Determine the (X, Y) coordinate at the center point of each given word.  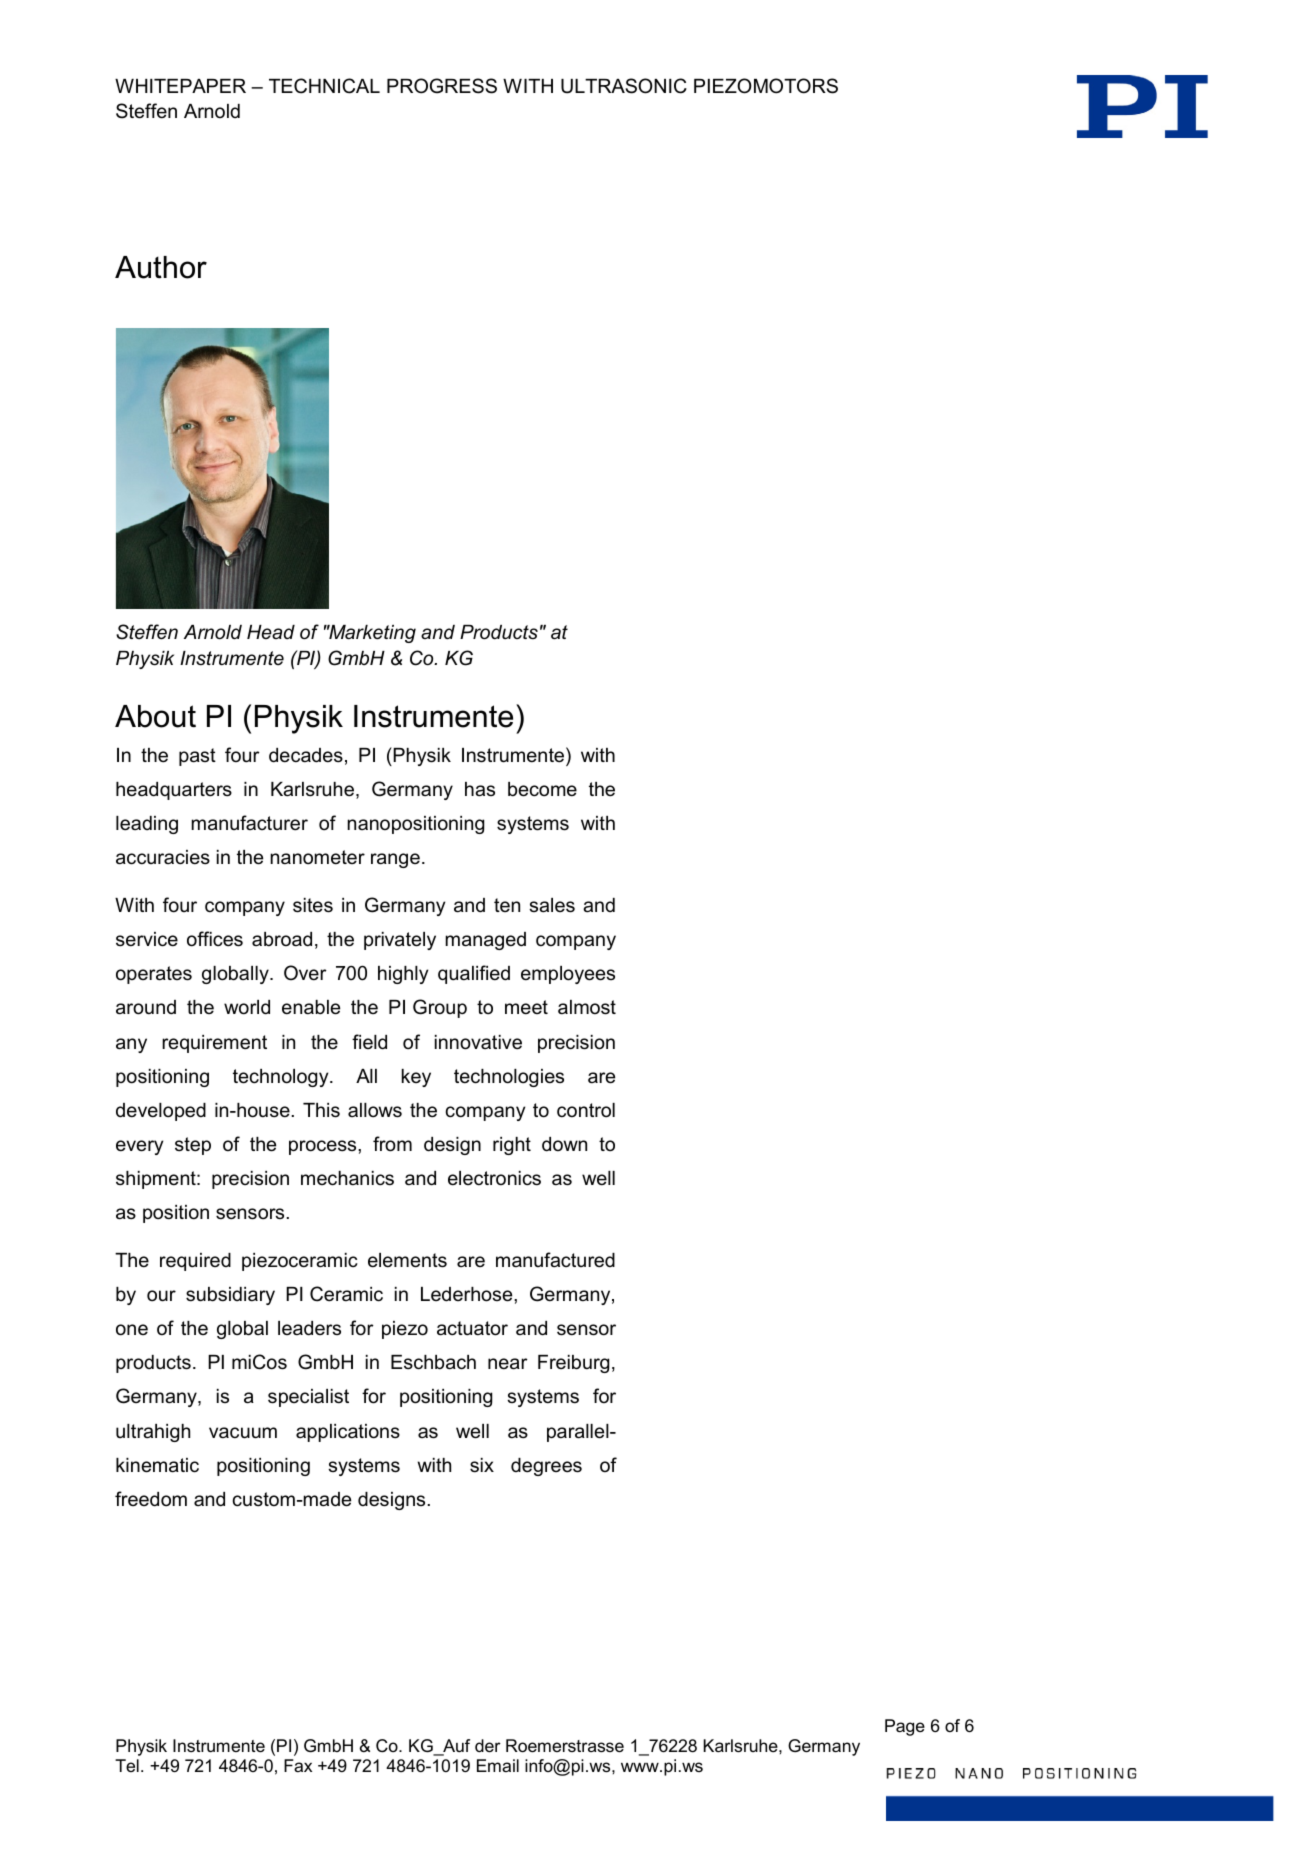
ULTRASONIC (624, 86)
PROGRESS (442, 86)
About (155, 716)
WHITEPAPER (180, 86)
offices (215, 939)
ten (507, 905)
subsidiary (230, 1296)
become (542, 789)
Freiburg (573, 1364)
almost (587, 1007)
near (508, 1364)
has (480, 789)
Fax (298, 1765)
